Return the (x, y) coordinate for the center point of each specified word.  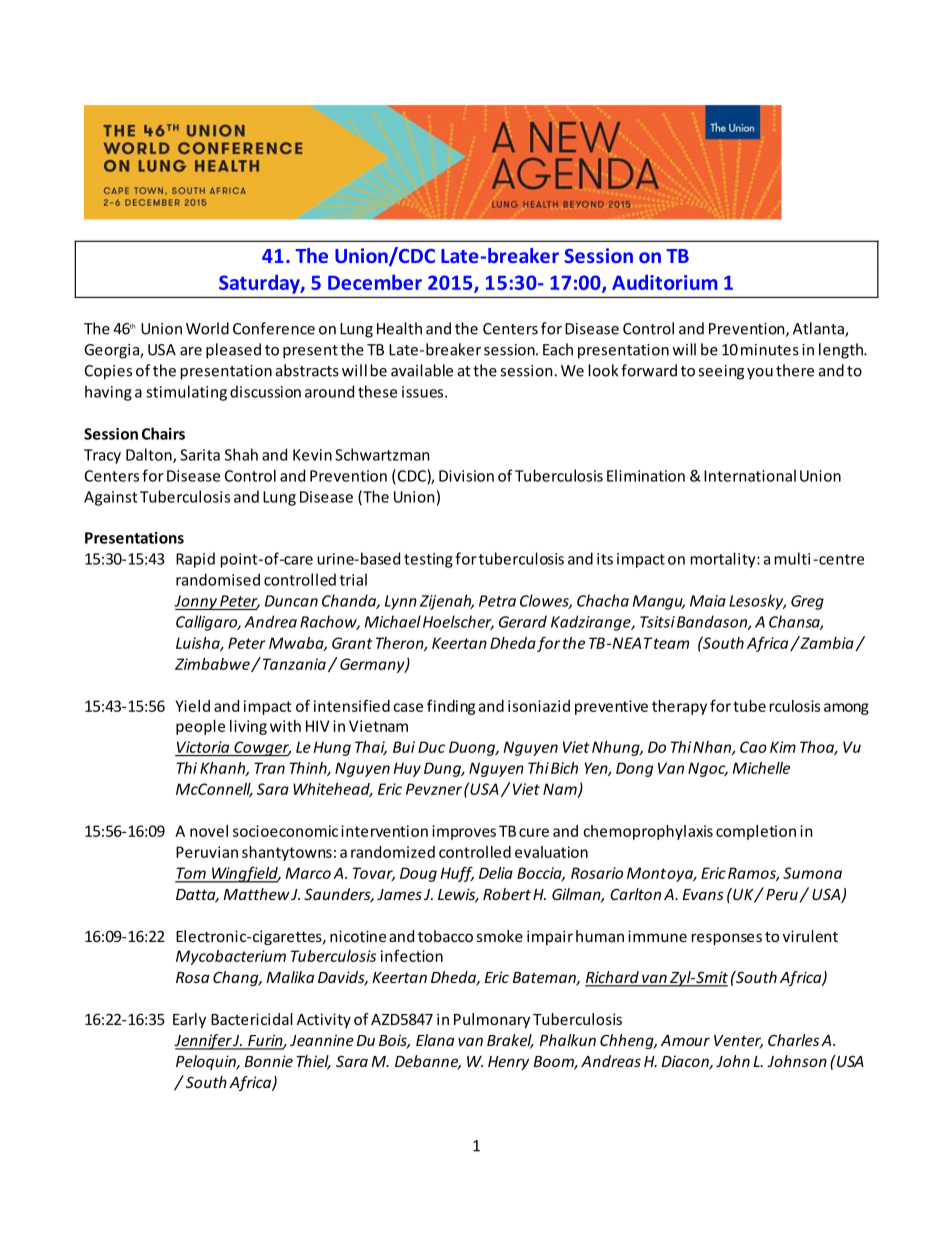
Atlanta (819, 329)
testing (428, 560)
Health (399, 328)
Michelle (761, 768)
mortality (724, 560)
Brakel (510, 1041)
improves (464, 832)
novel (209, 831)
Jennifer (203, 1042)
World (207, 328)
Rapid (195, 560)
